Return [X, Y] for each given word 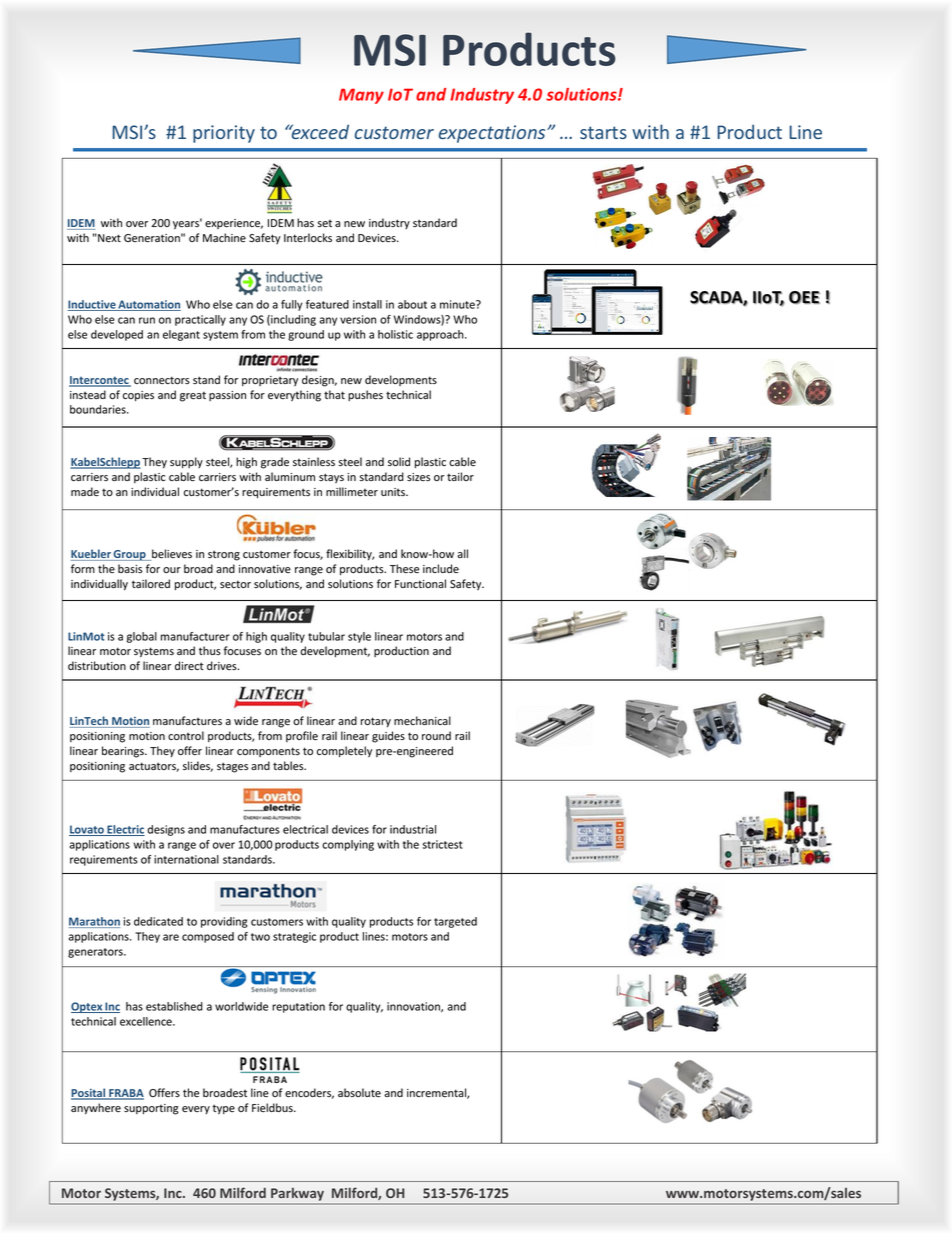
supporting [151, 1109]
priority [224, 134]
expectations [493, 134]
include [441, 569]
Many [361, 96]
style [359, 637]
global [142, 637]
